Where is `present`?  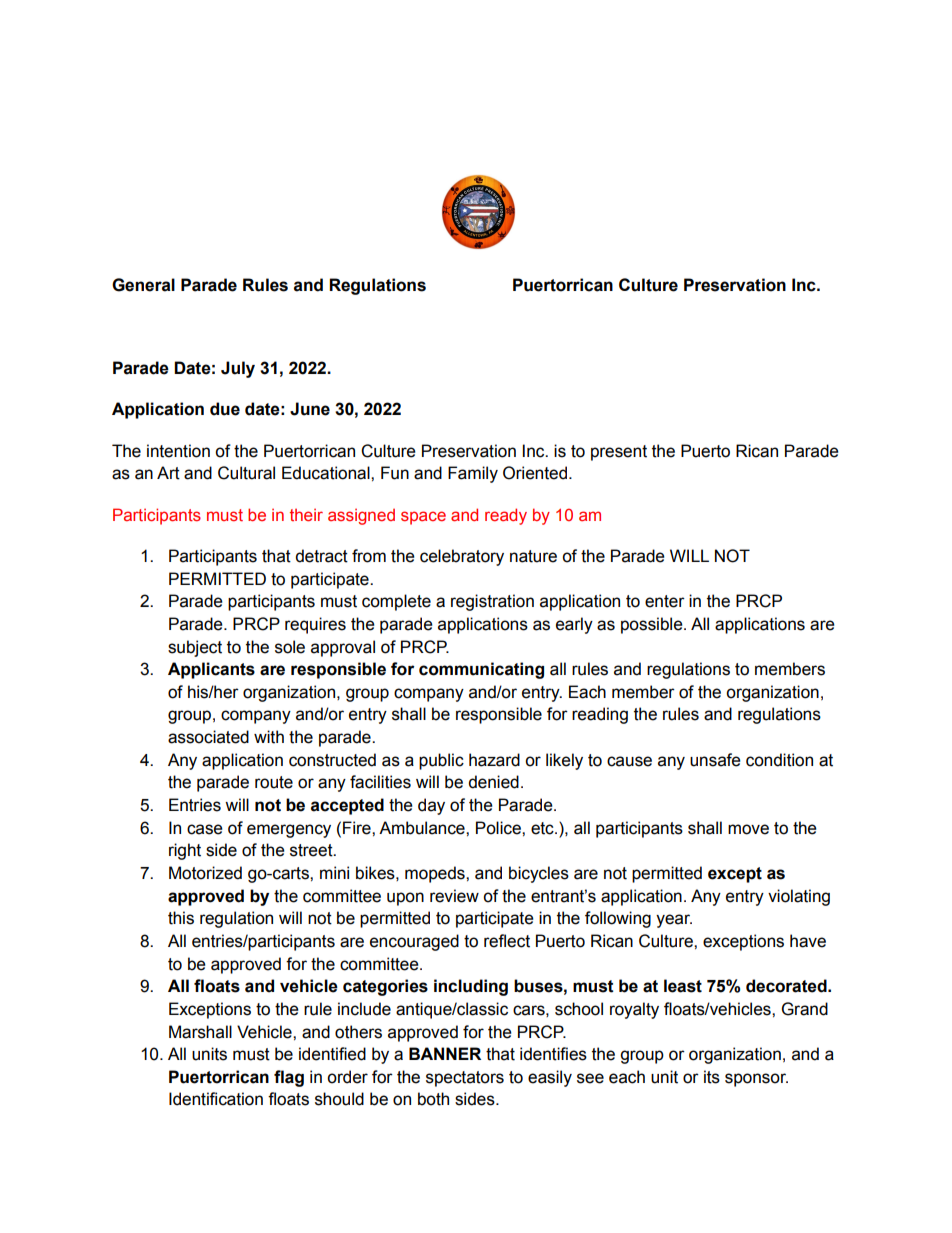 present is located at coordinates (619, 453).
